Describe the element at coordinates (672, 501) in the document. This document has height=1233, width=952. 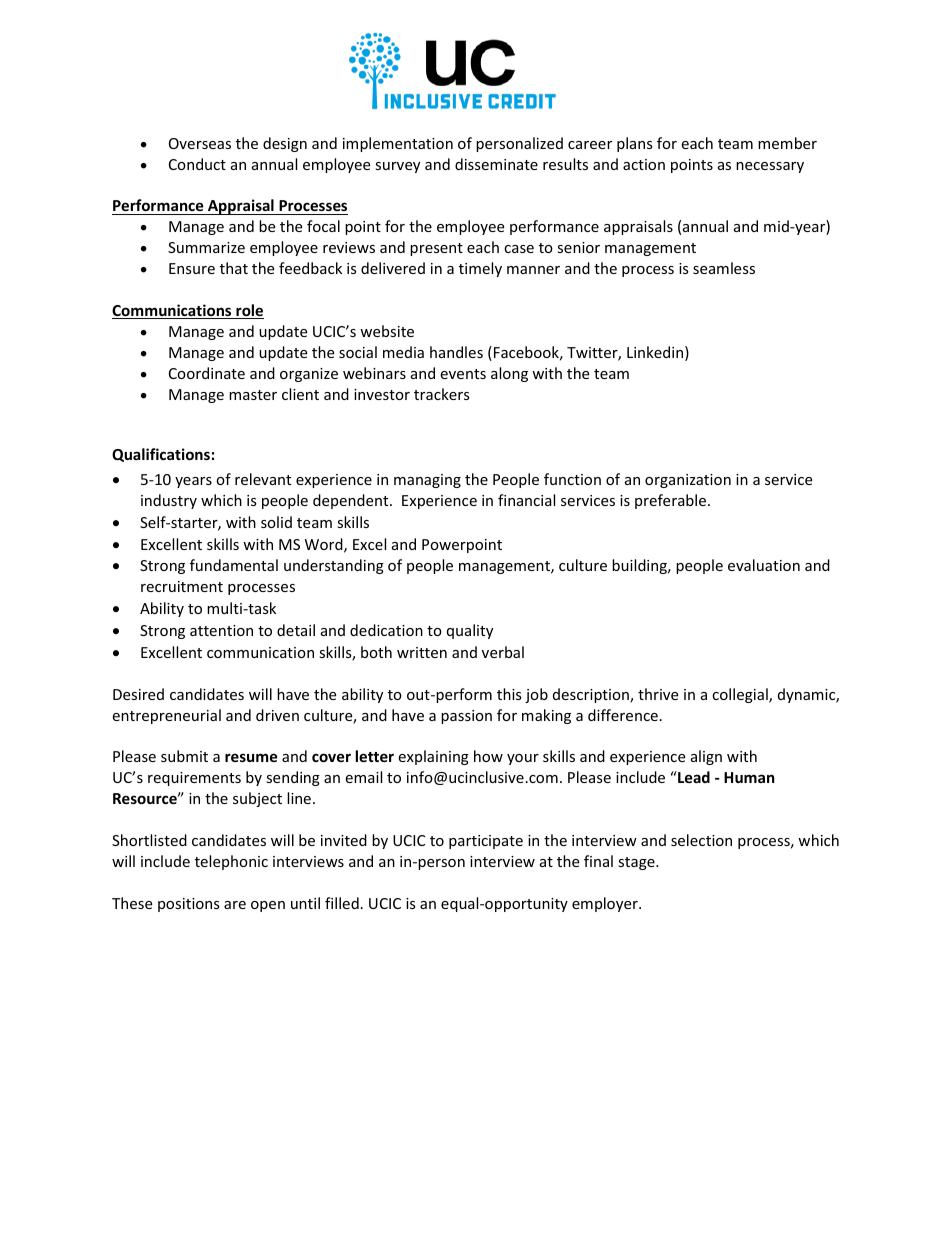
I see `preferable` at that location.
